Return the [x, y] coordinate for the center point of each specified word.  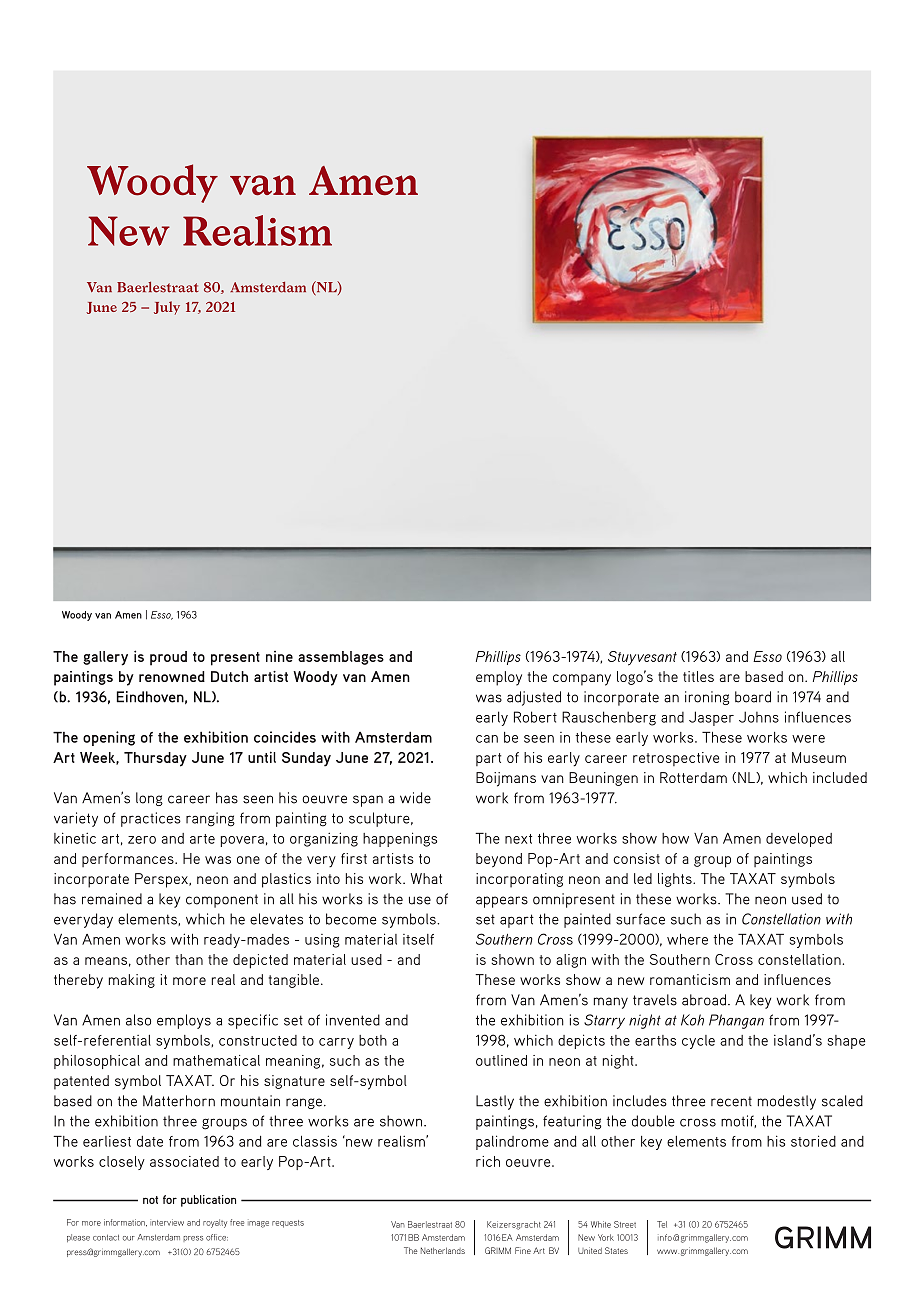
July [167, 308]
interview [167, 1222]
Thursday [155, 759]
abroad [705, 1000]
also [138, 1020]
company [582, 680]
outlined [501, 1060]
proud [168, 658]
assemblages [341, 658]
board [753, 697]
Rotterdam [693, 777]
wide [415, 798]
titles [698, 676]
